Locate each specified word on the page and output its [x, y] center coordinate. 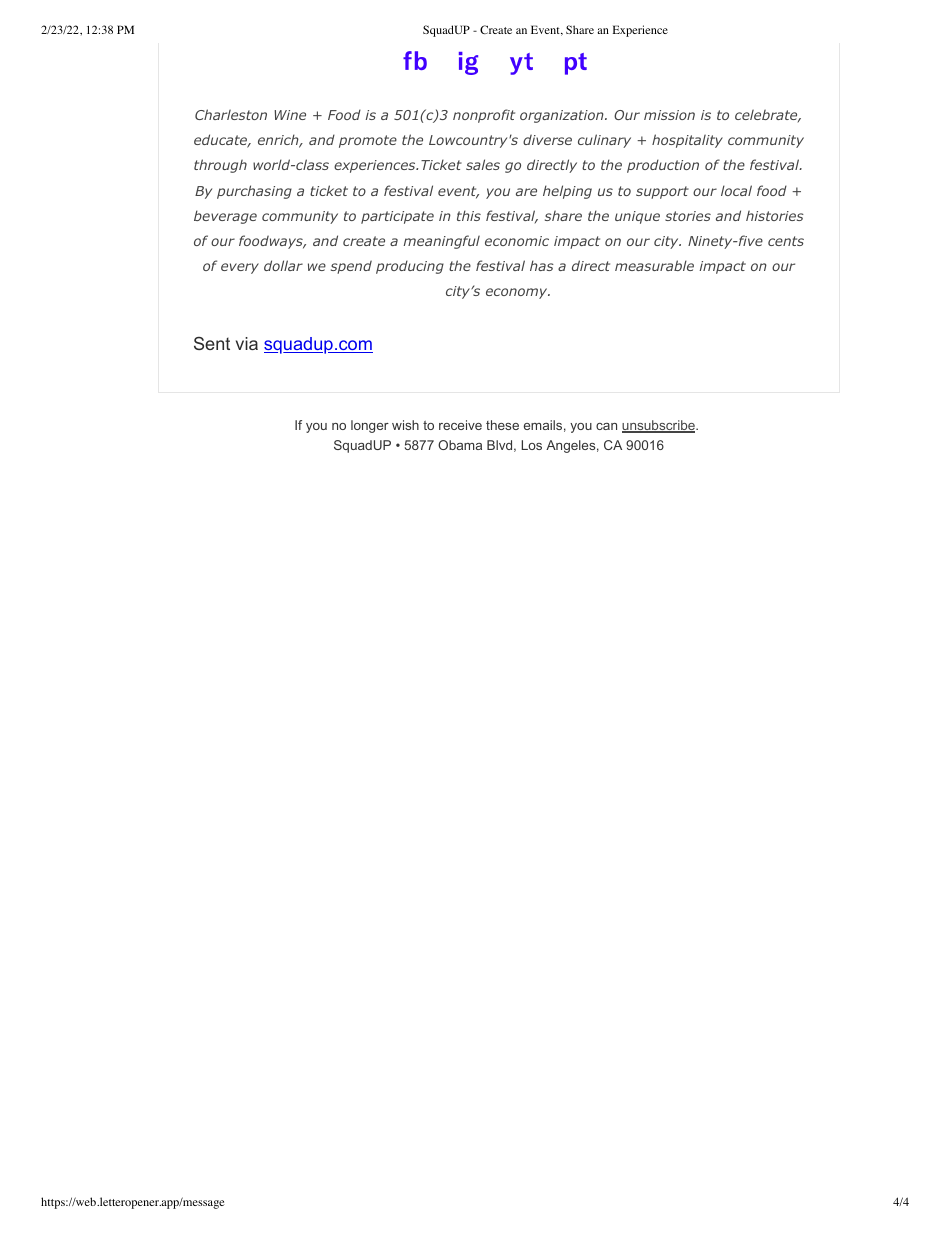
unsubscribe [659, 426]
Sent [212, 343]
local [736, 190]
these [502, 425]
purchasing [254, 192]
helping [567, 192]
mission [669, 115]
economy [518, 293]
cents [786, 241]
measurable [654, 265]
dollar [283, 265]
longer [370, 426]
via [247, 343]
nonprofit [484, 116]
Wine [290, 115]
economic [517, 241]
